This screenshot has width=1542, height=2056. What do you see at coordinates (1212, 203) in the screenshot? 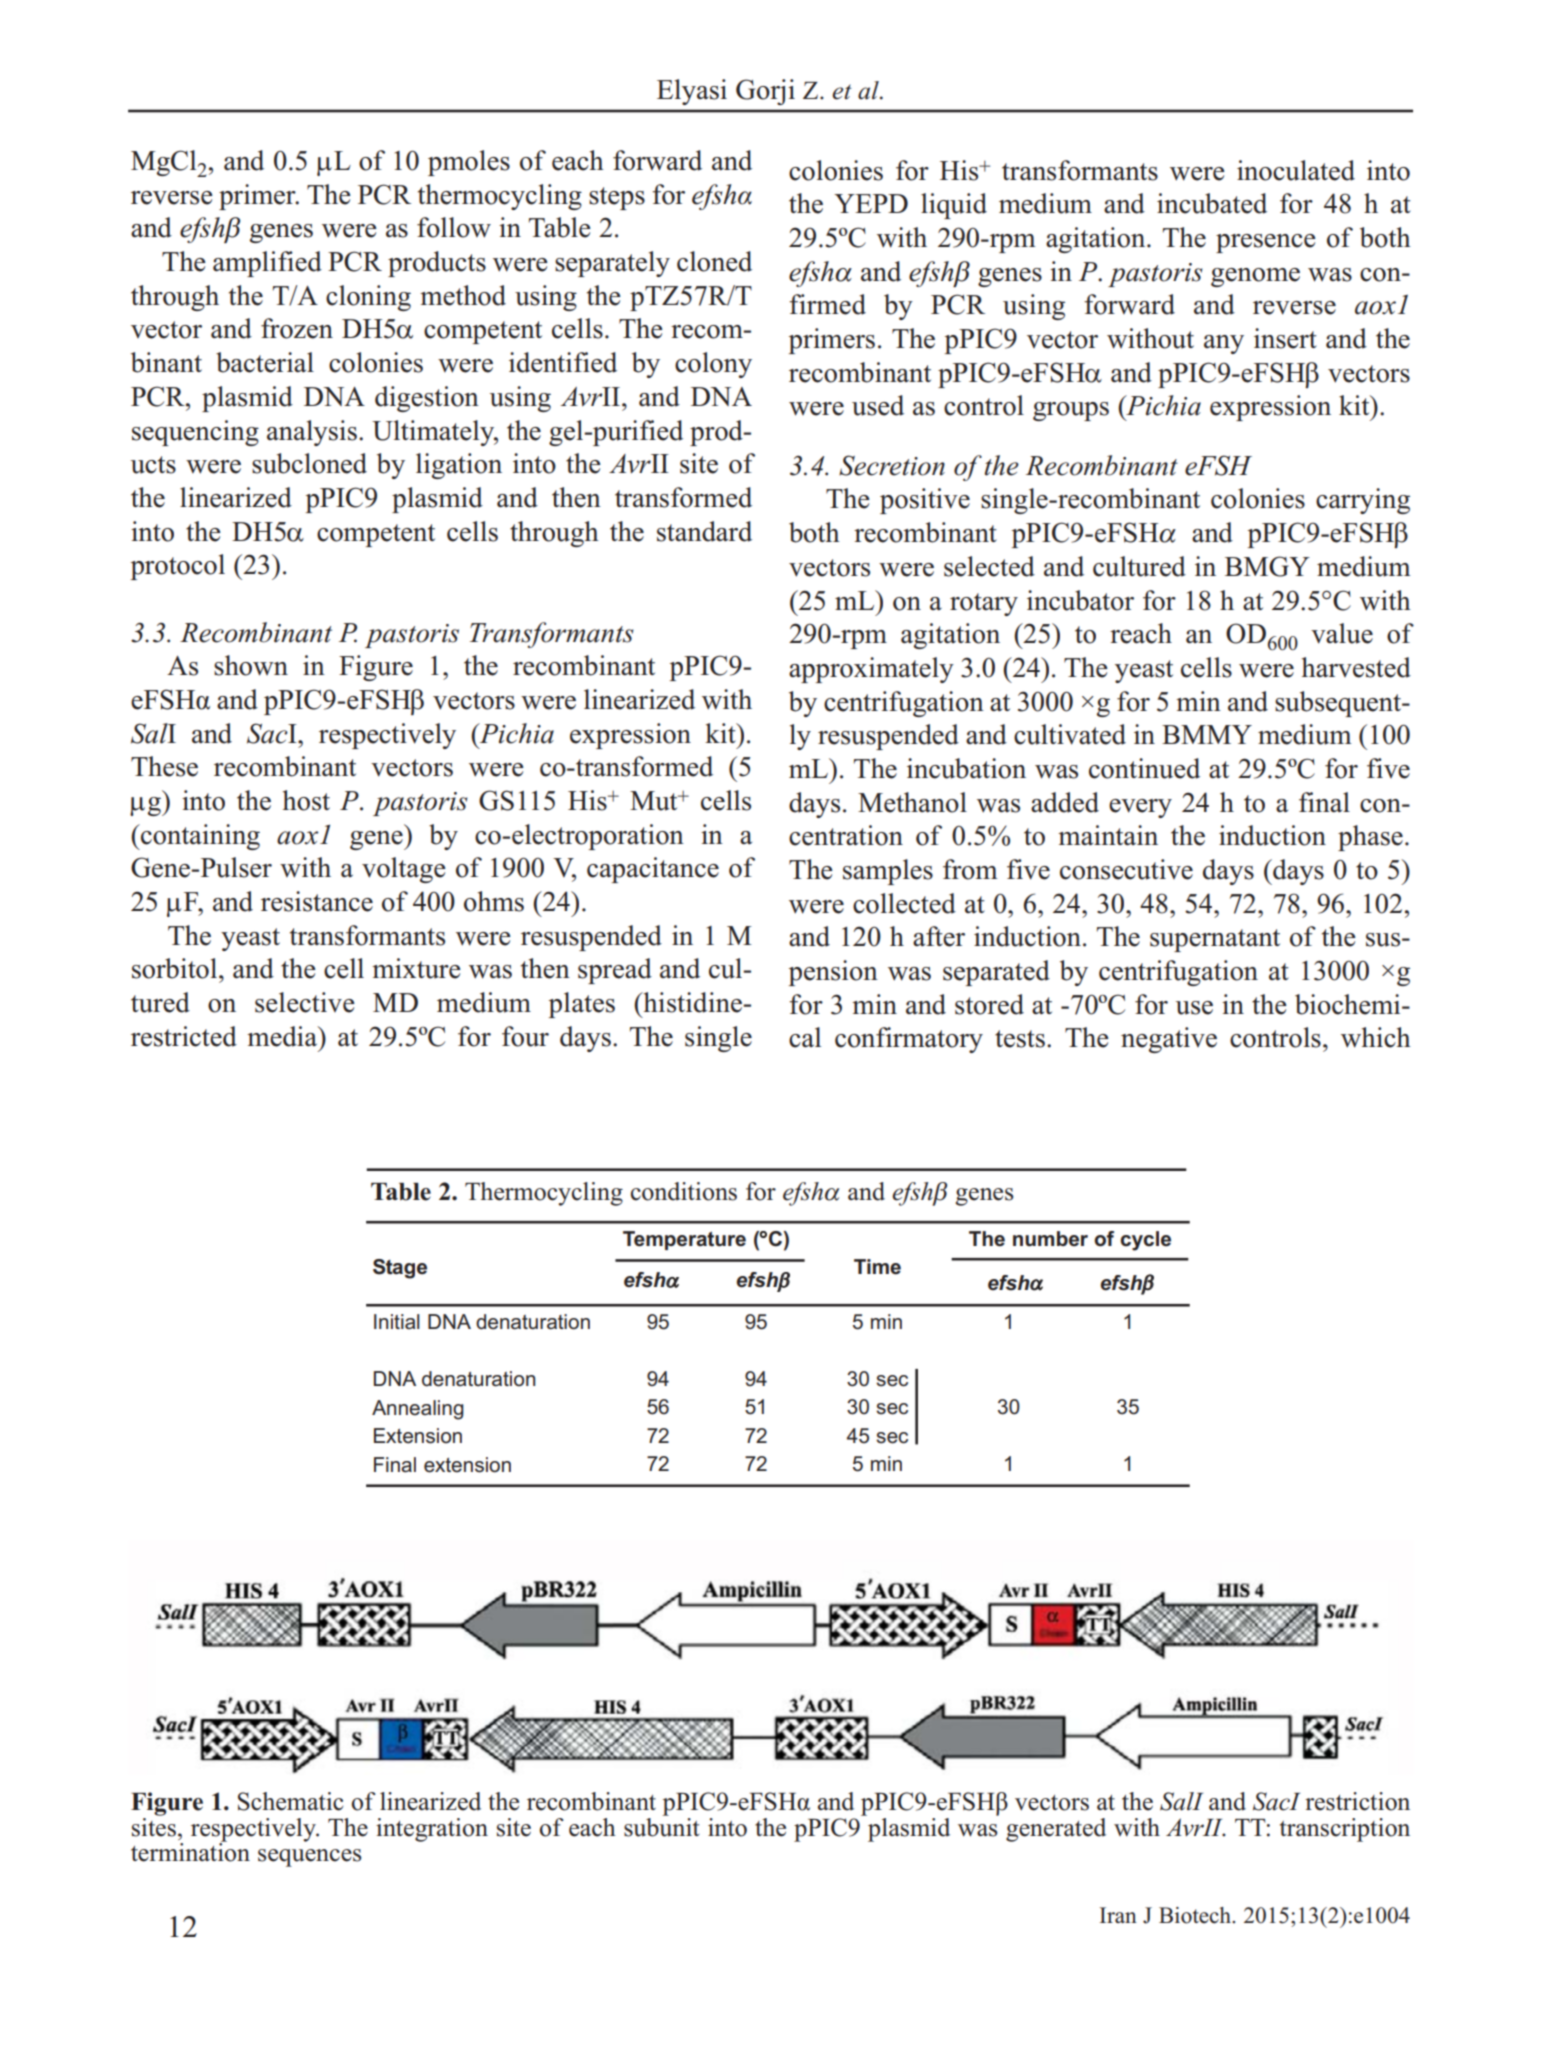
I see `incubated` at bounding box center [1212, 203].
